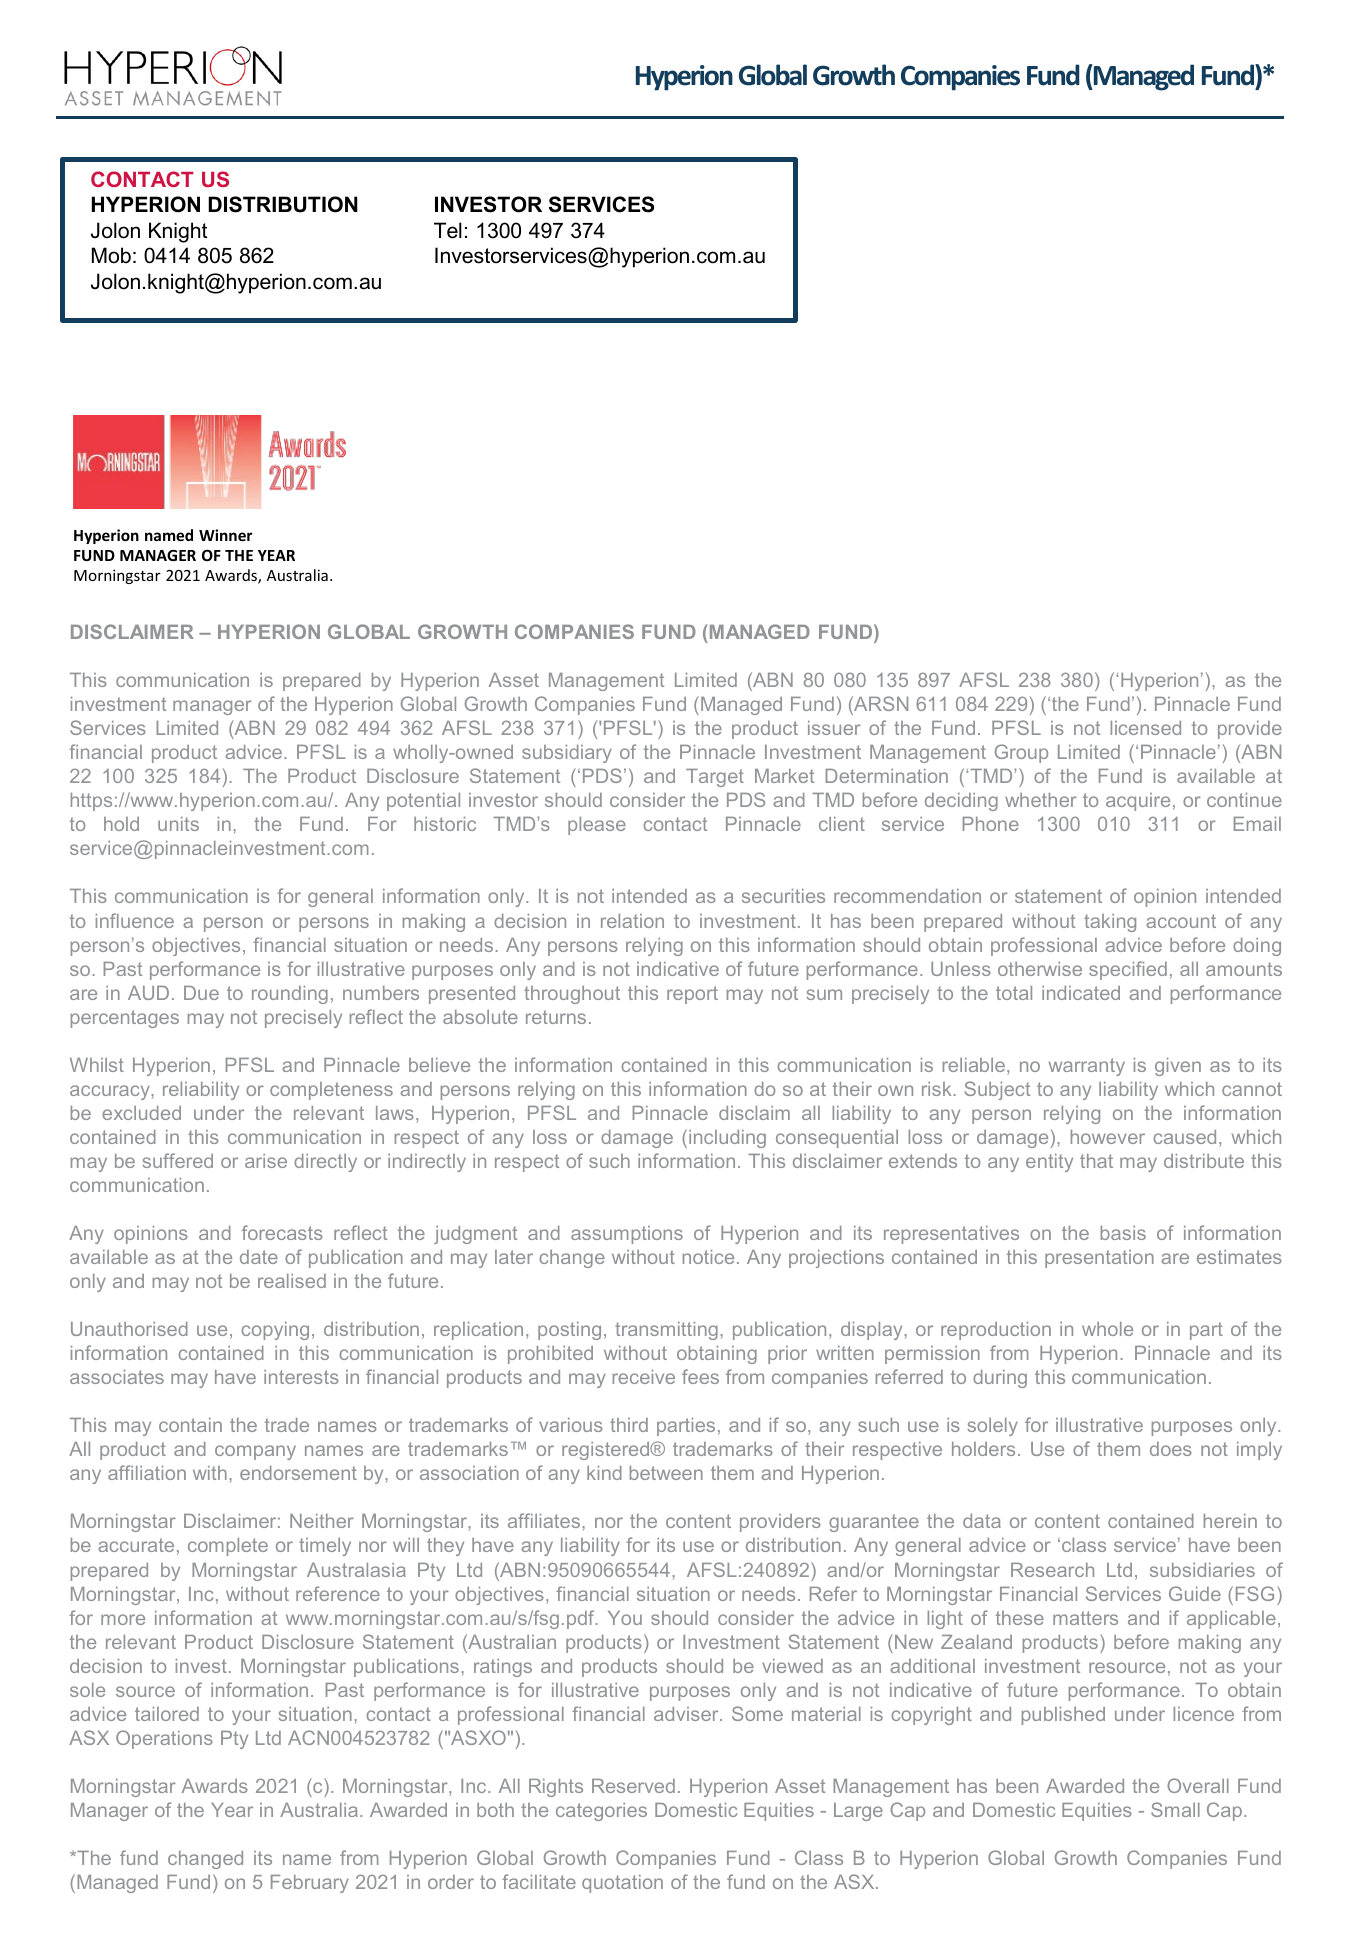 This screenshot has width=1352, height=1953. What do you see at coordinates (310, 1884) in the screenshot?
I see `February` at bounding box center [310, 1884].
